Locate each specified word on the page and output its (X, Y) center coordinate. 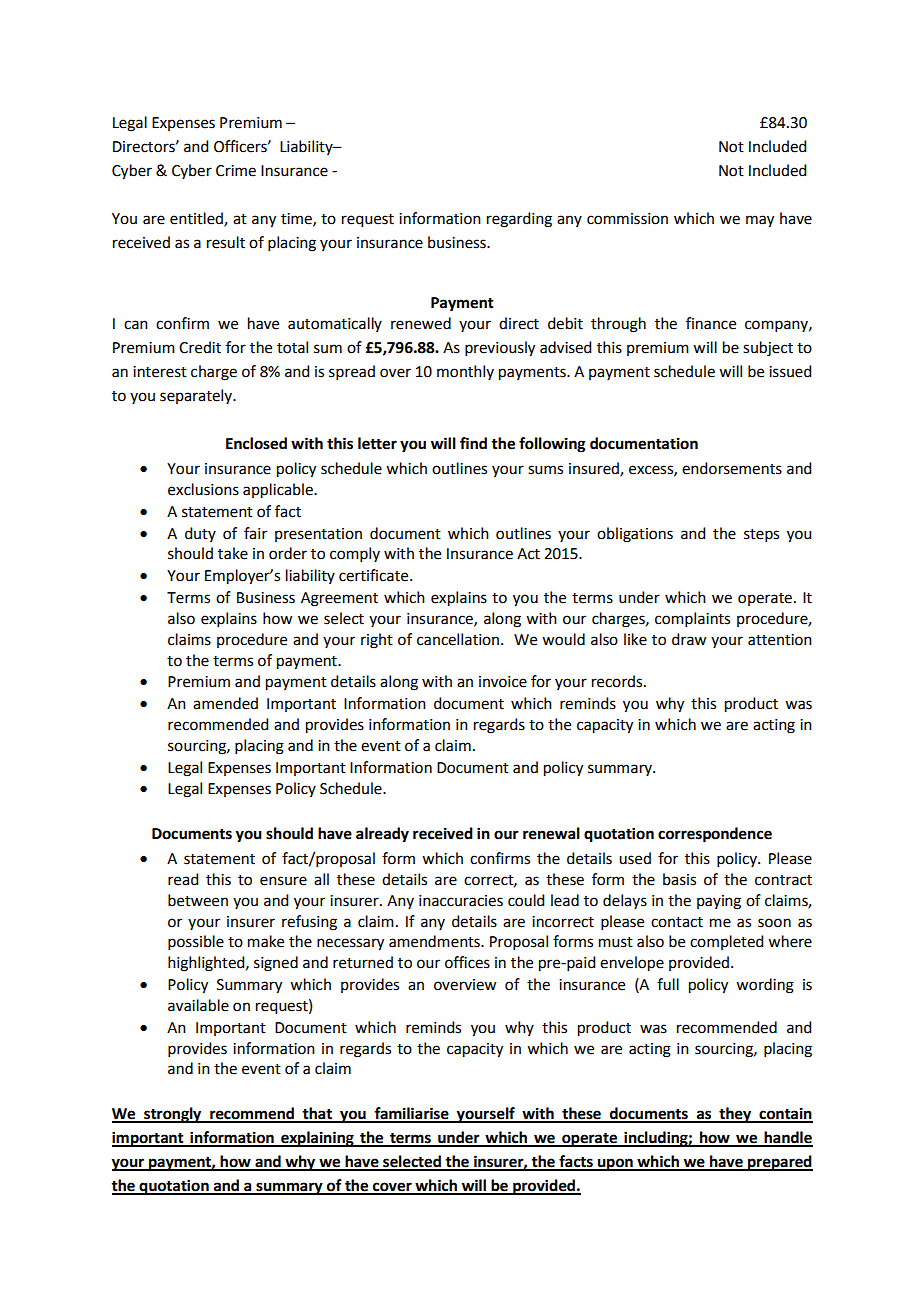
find (473, 443)
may (760, 221)
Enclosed (256, 443)
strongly (173, 1115)
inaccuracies (461, 901)
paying (719, 902)
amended (225, 703)
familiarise (411, 1114)
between (198, 900)
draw (689, 639)
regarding (519, 220)
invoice (503, 682)
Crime (236, 171)
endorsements (732, 468)
